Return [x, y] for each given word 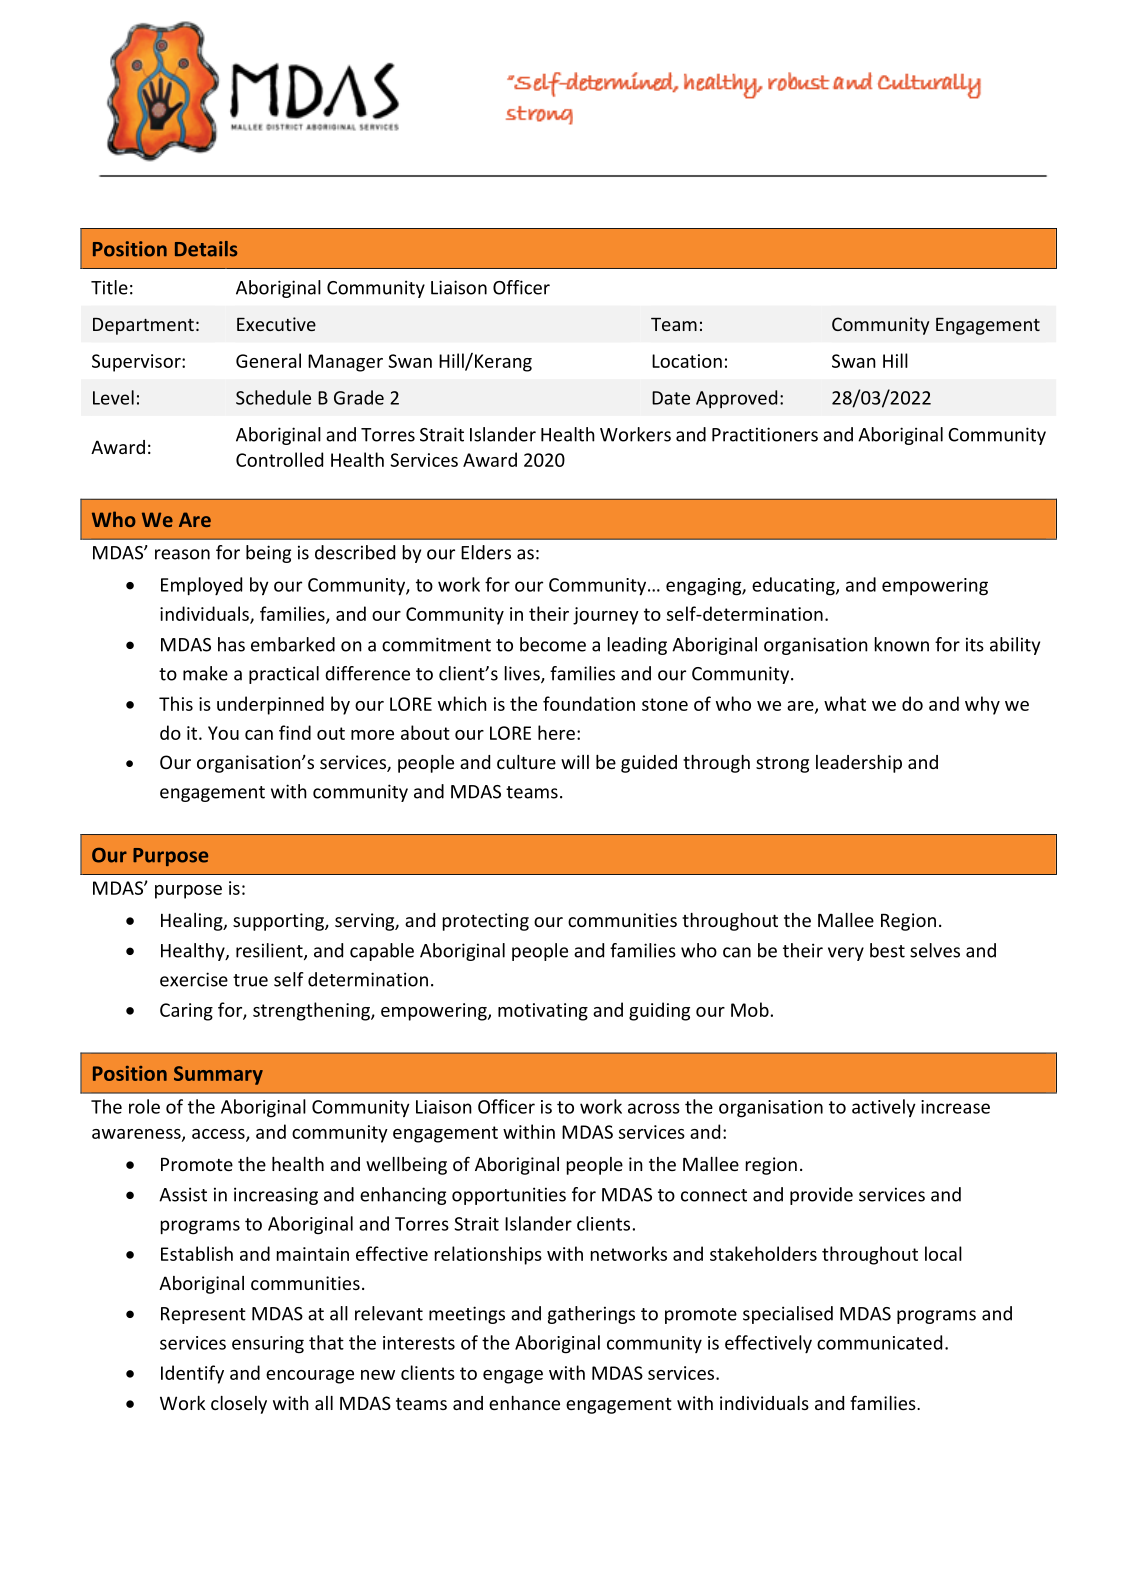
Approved [736, 399]
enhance [524, 1403]
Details [206, 249]
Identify [192, 1374]
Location [687, 361]
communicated [879, 1342]
